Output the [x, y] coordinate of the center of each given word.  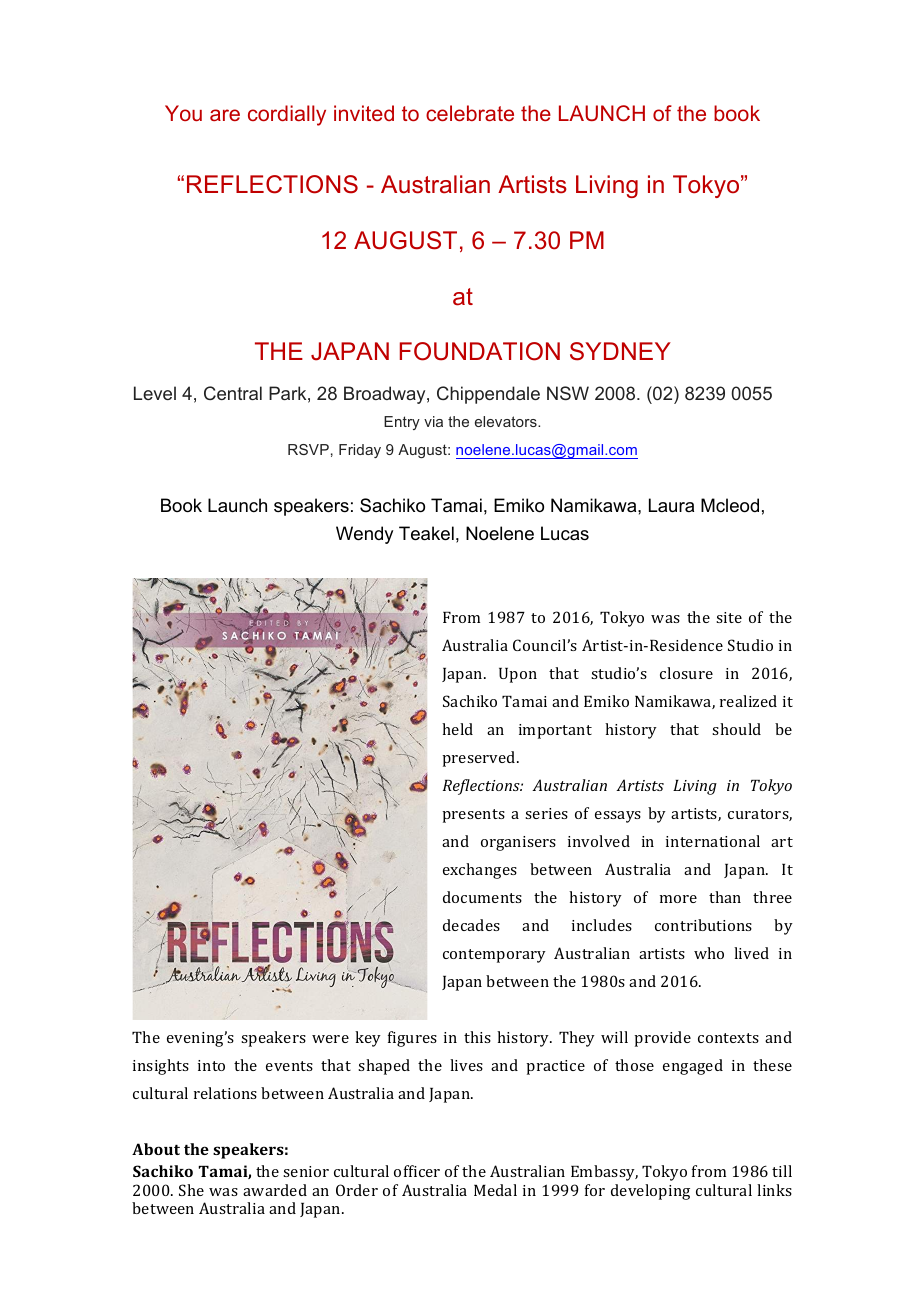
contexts [728, 1038]
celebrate [470, 113]
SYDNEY [620, 351]
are [225, 115]
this [477, 1037]
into [211, 1065]
